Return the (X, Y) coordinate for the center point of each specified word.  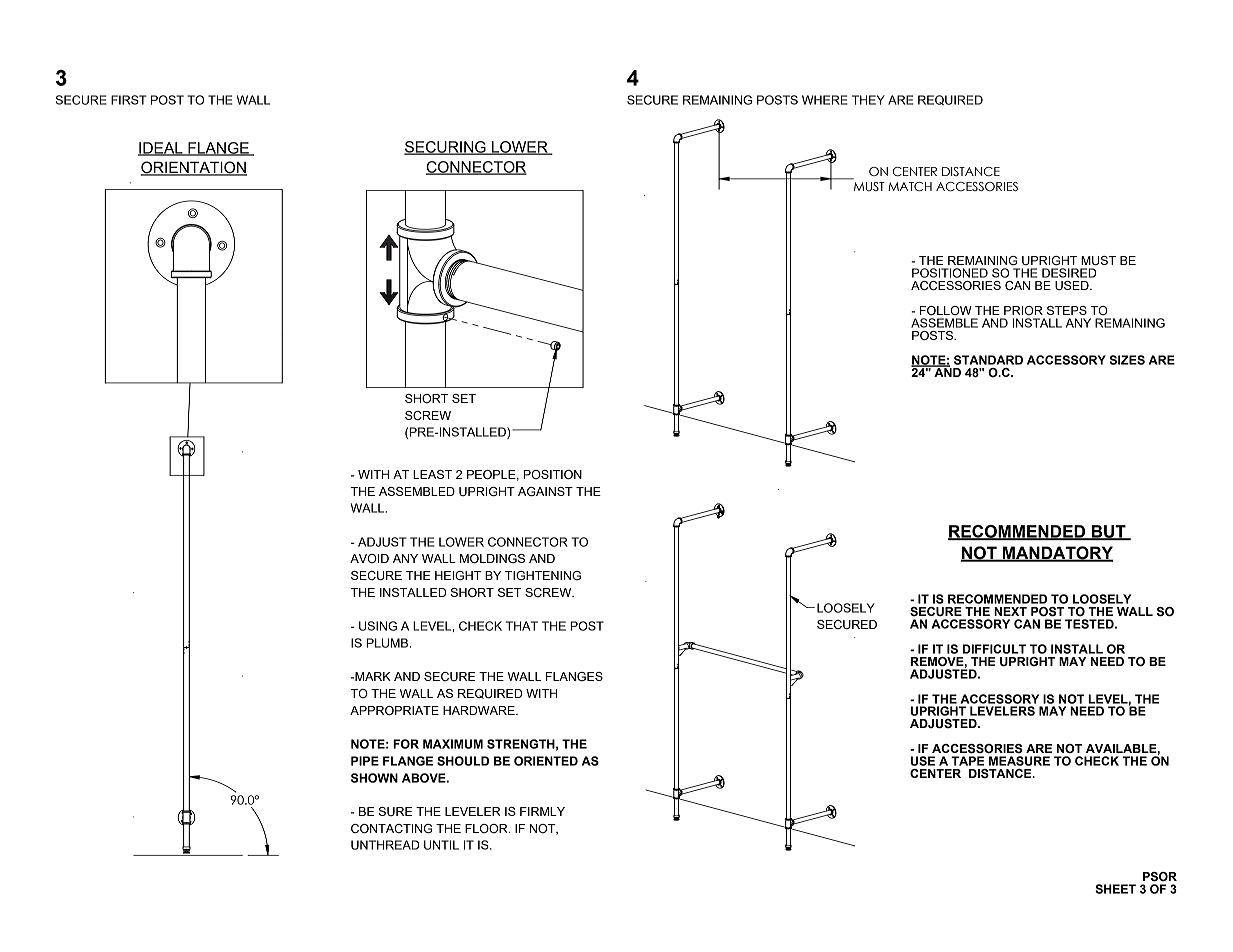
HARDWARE (480, 710)
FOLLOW (946, 311)
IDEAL (161, 149)
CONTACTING (391, 829)
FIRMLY (542, 811)
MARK (372, 676)
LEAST (432, 474)
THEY (868, 100)
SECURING (446, 148)
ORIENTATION (193, 168)
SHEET (1115, 889)
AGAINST (545, 492)
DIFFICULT (994, 649)
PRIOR (1023, 310)
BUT (1109, 532)
